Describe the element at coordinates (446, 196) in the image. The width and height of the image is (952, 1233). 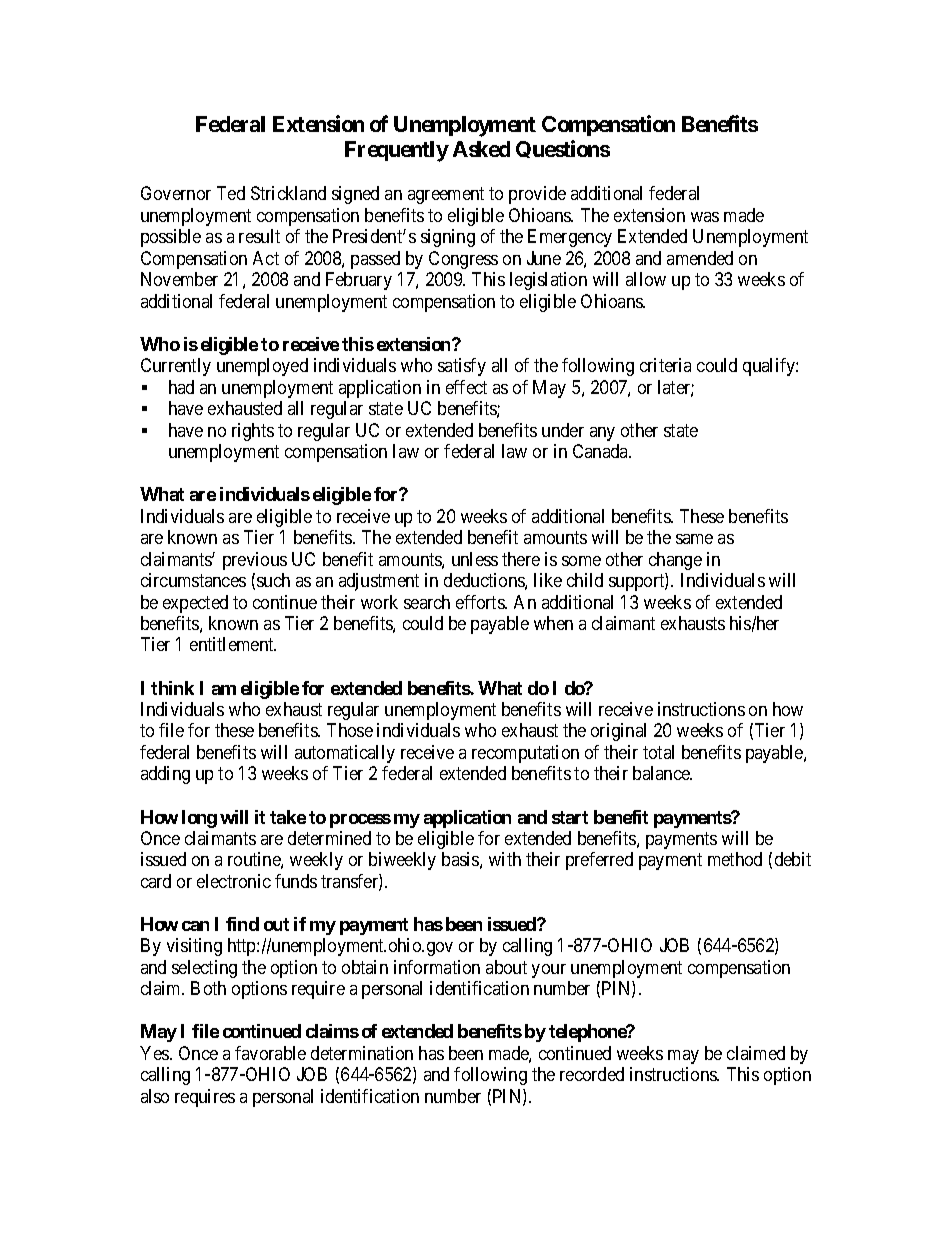
I see `agreement` at that location.
